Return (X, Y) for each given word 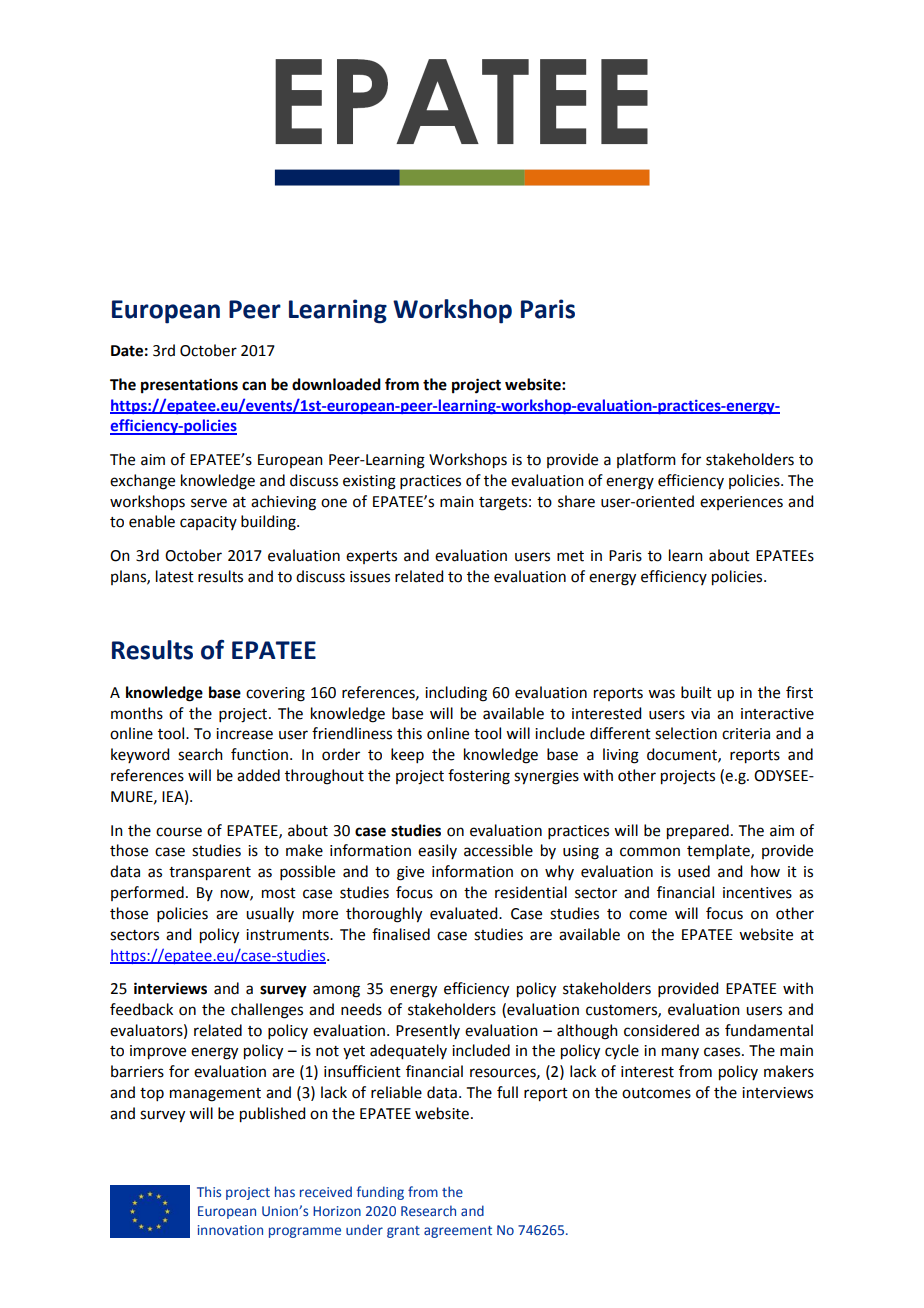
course (179, 832)
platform (646, 460)
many (680, 1053)
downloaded (336, 384)
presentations (189, 386)
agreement (458, 1232)
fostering (479, 777)
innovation (230, 1230)
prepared (698, 832)
